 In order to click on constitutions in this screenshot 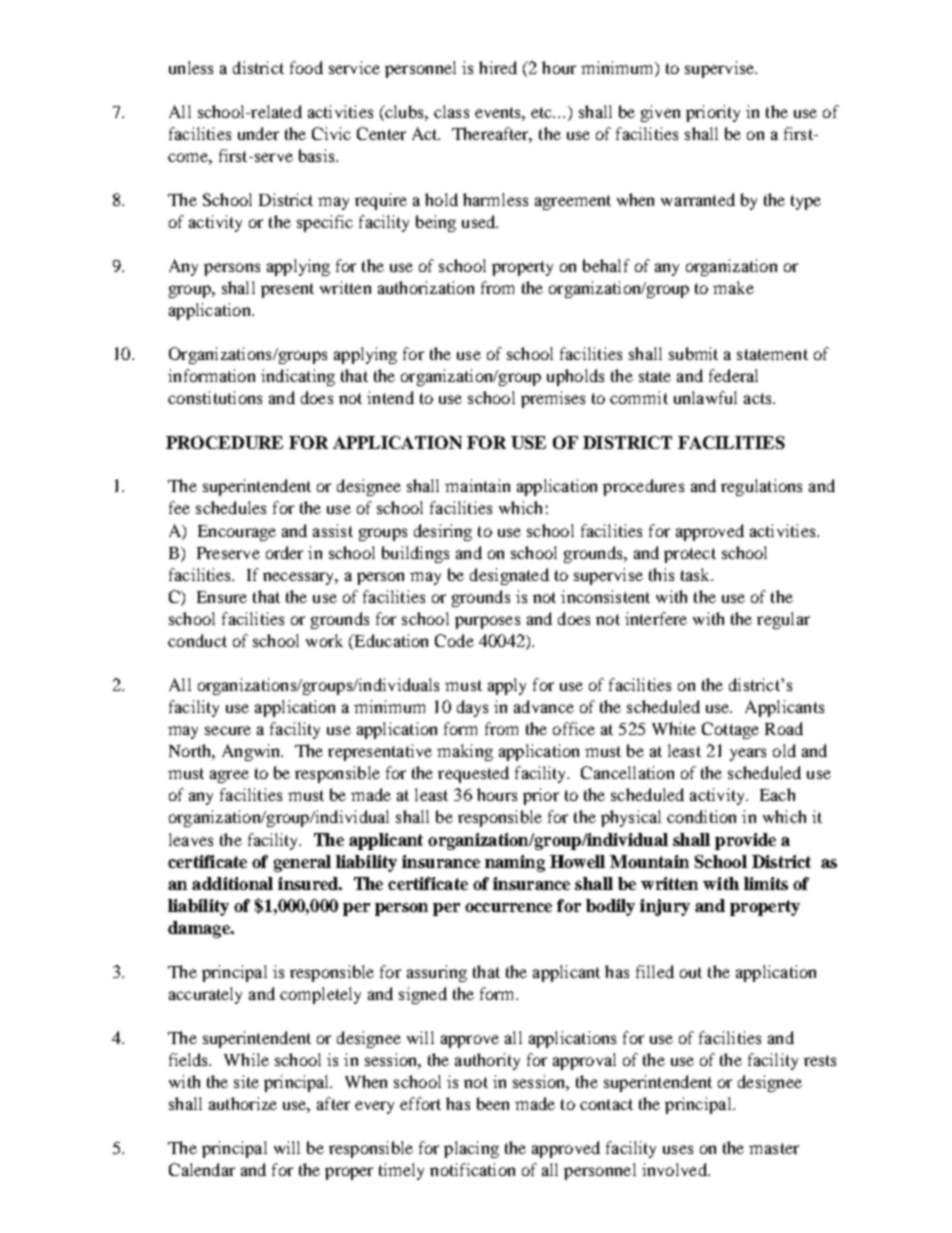, I will do `click(215, 397)`.
